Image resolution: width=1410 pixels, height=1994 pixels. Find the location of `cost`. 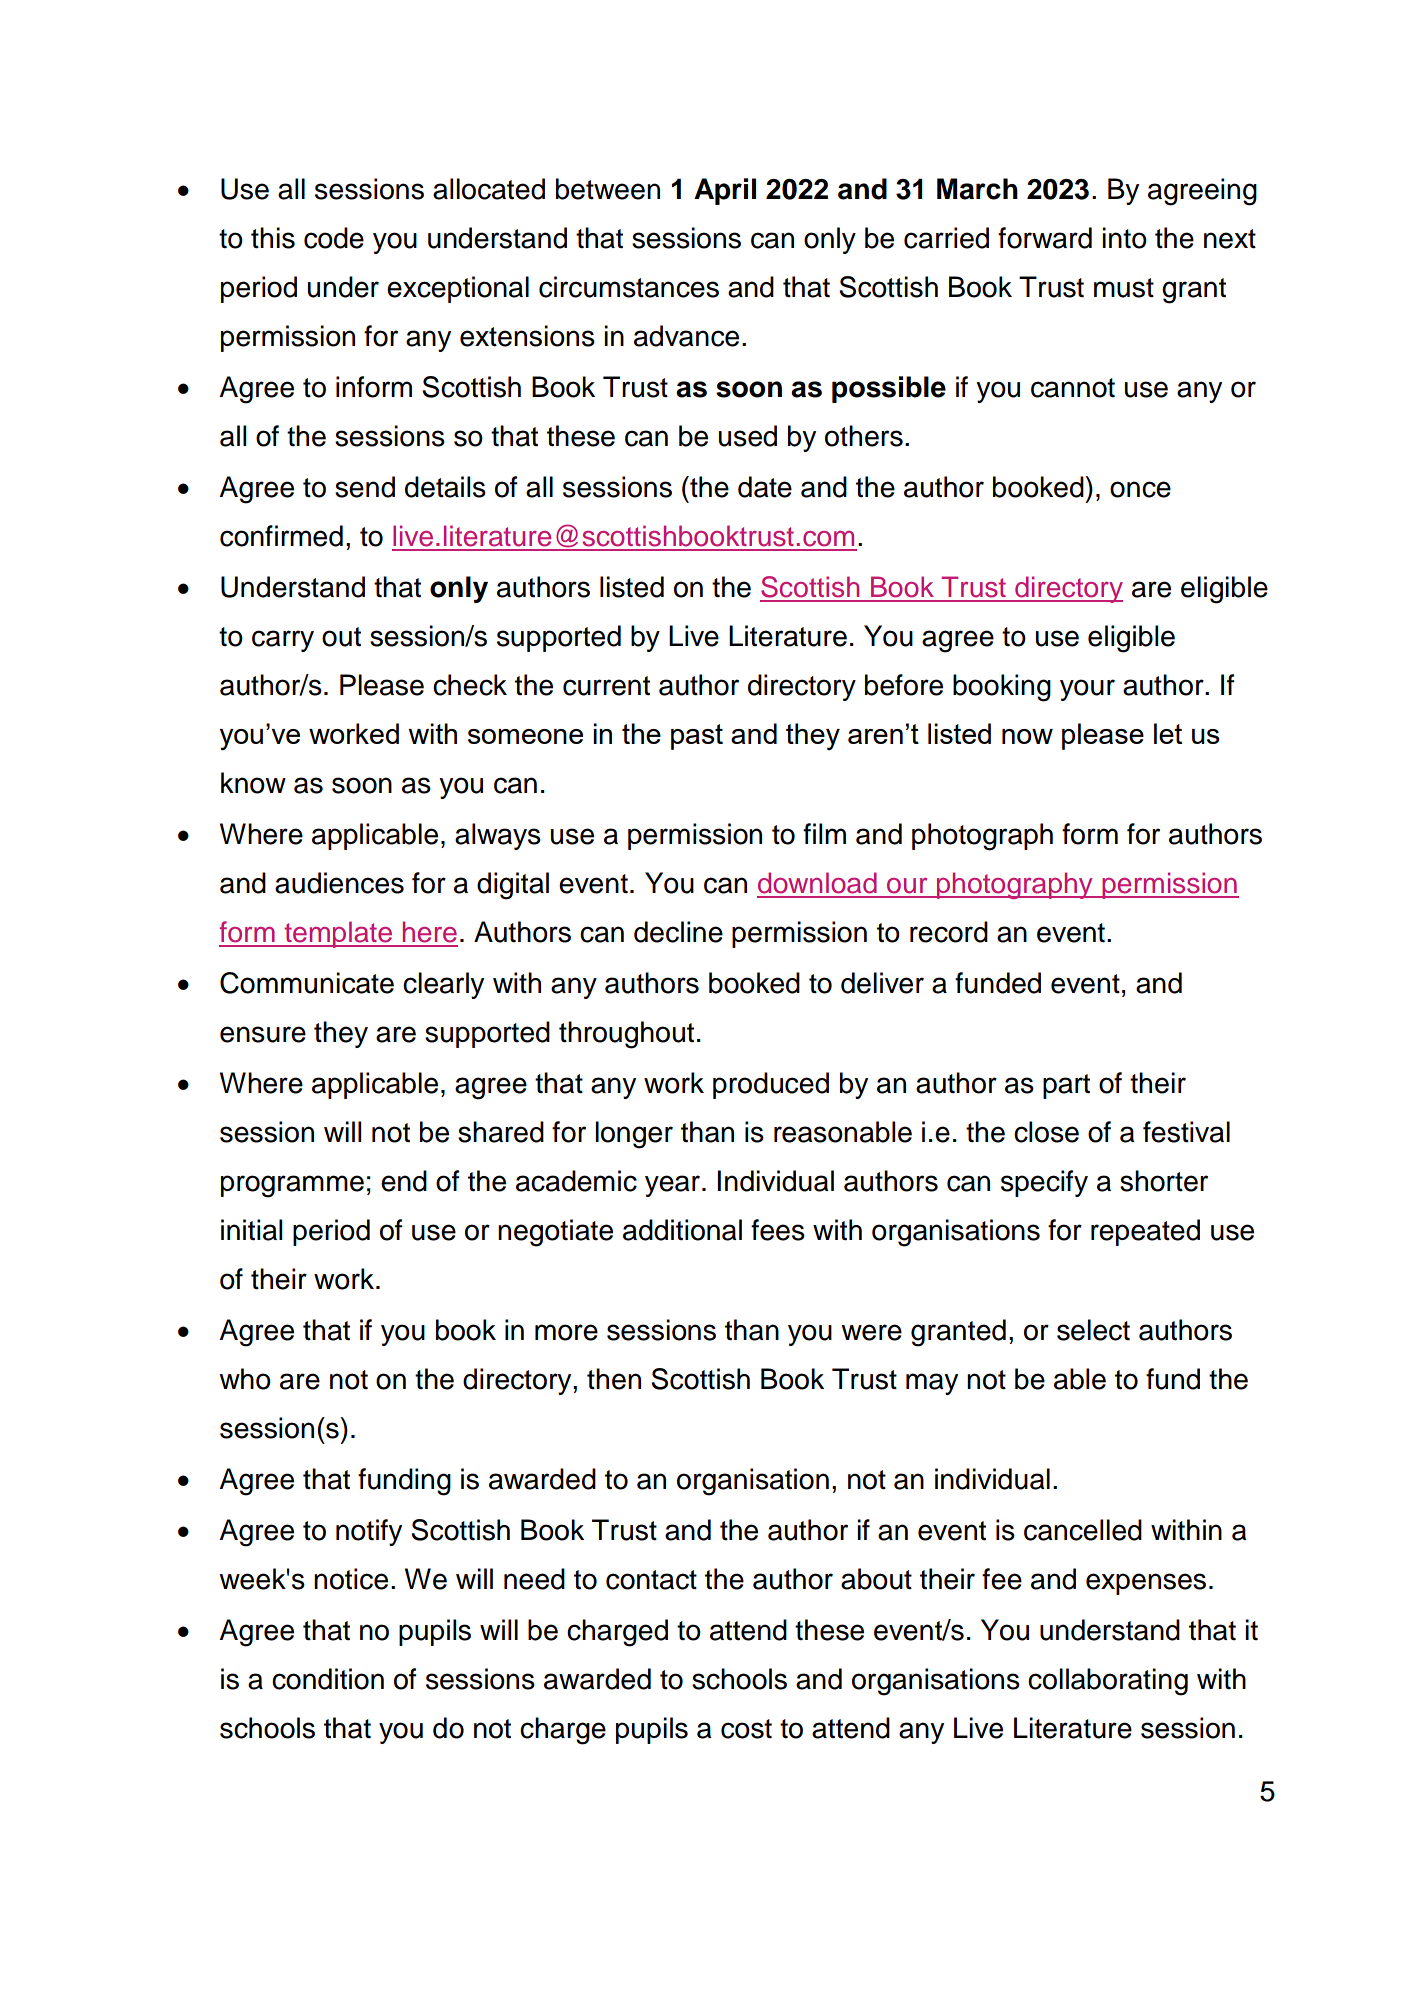

cost is located at coordinates (746, 1729).
